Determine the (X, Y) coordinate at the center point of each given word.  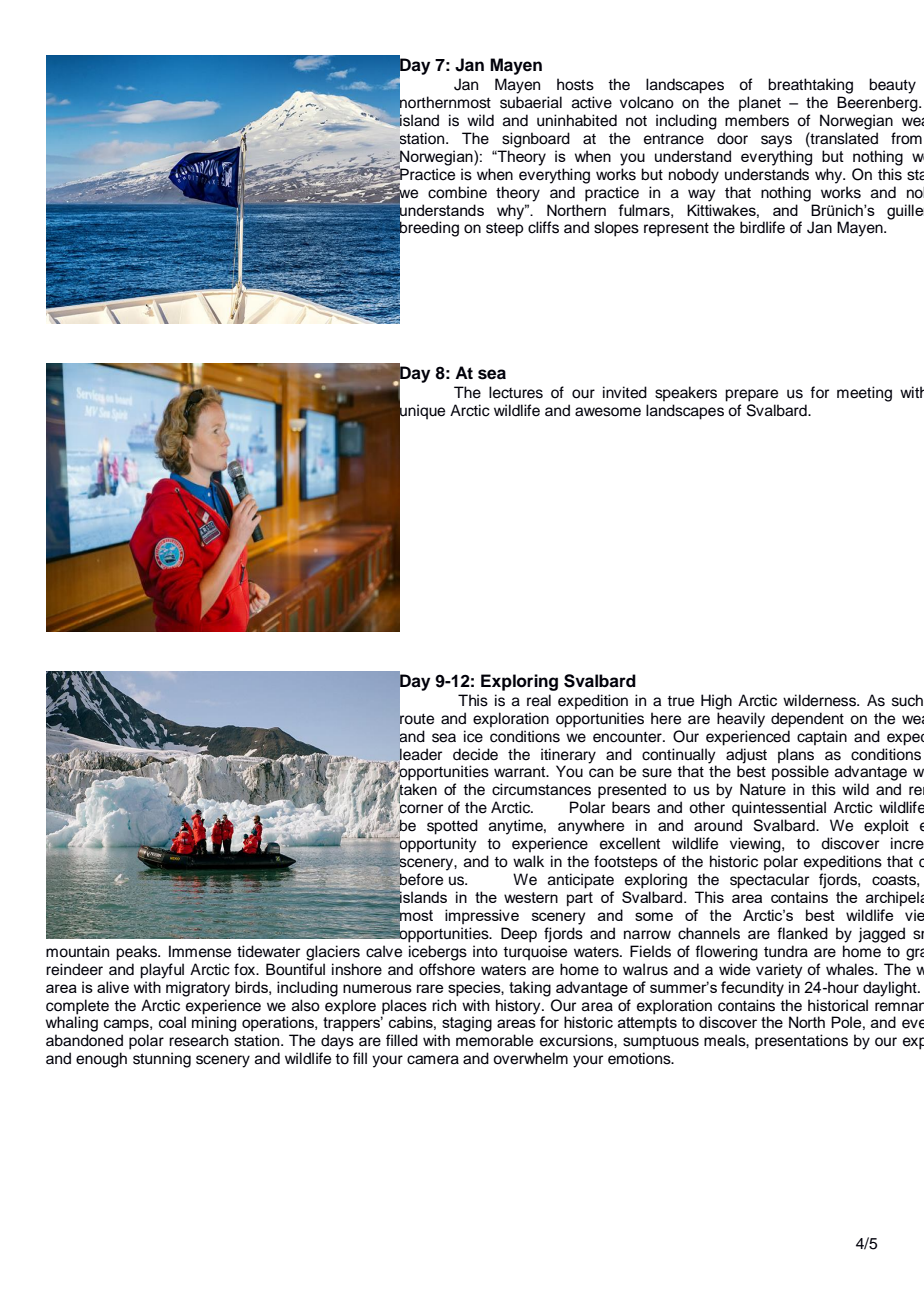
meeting (864, 394)
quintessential (779, 809)
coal (172, 1022)
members (757, 120)
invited (625, 392)
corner (420, 809)
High (716, 702)
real (539, 700)
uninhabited (577, 120)
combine (457, 192)
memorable (494, 1040)
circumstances (541, 789)
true (680, 701)
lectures (516, 392)
